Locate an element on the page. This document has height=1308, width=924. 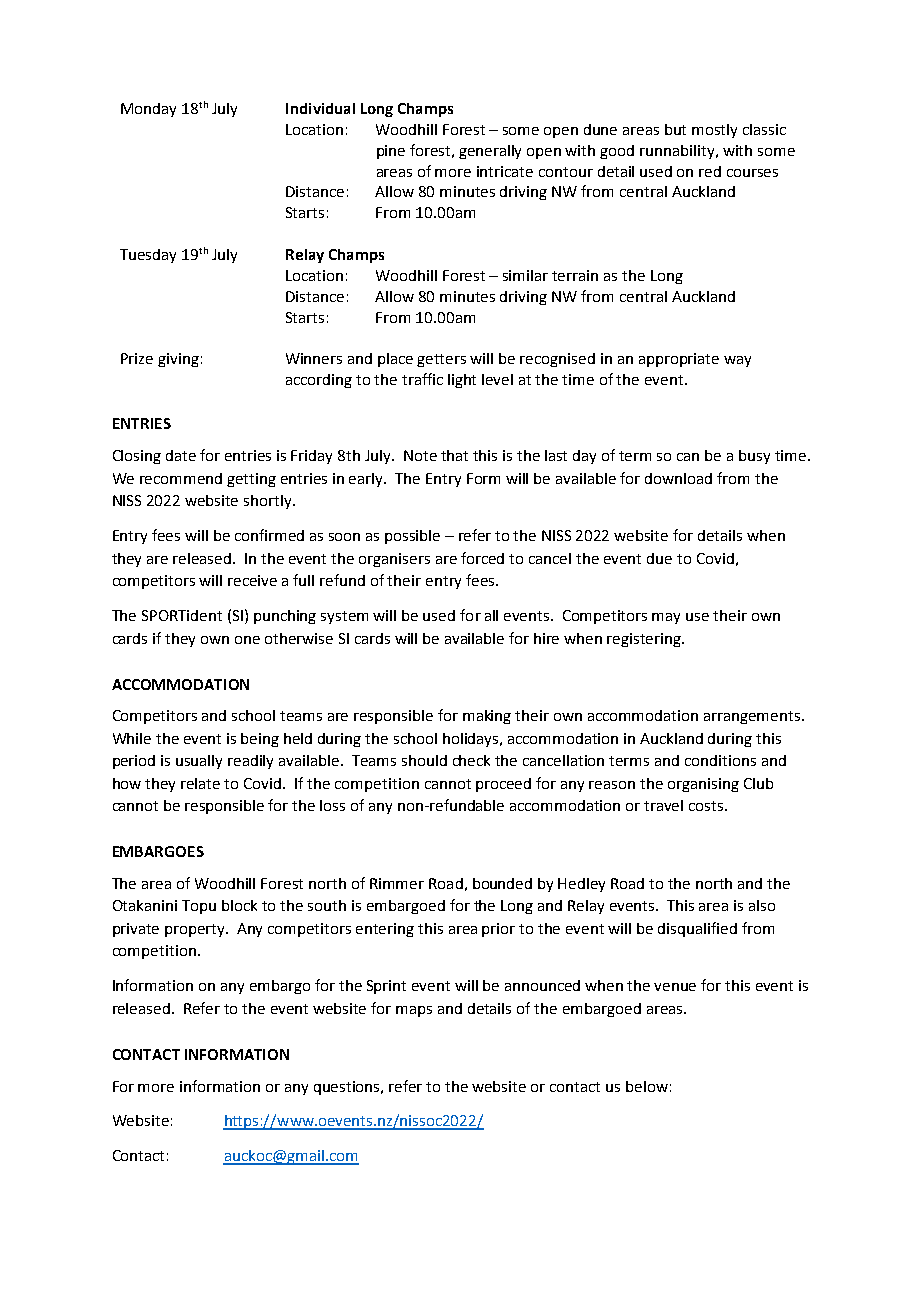
giving is located at coordinates (178, 360).
